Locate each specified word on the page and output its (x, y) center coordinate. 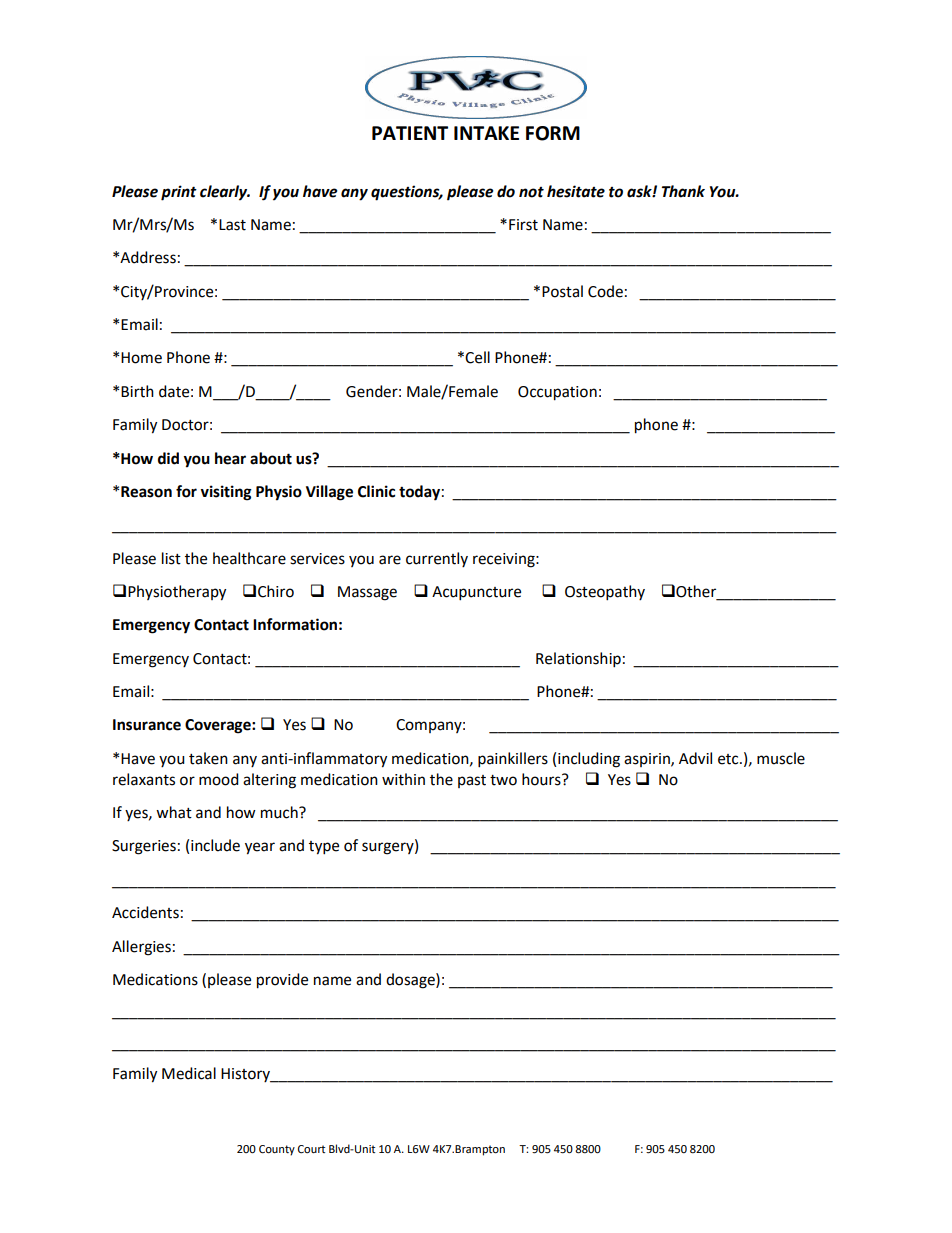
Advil (695, 758)
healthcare (249, 558)
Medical (189, 1073)
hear (230, 458)
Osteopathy (605, 593)
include (215, 845)
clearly (225, 193)
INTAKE (486, 133)
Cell (477, 357)
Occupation (557, 393)
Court (311, 1149)
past (472, 781)
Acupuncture (476, 593)
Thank (683, 191)
